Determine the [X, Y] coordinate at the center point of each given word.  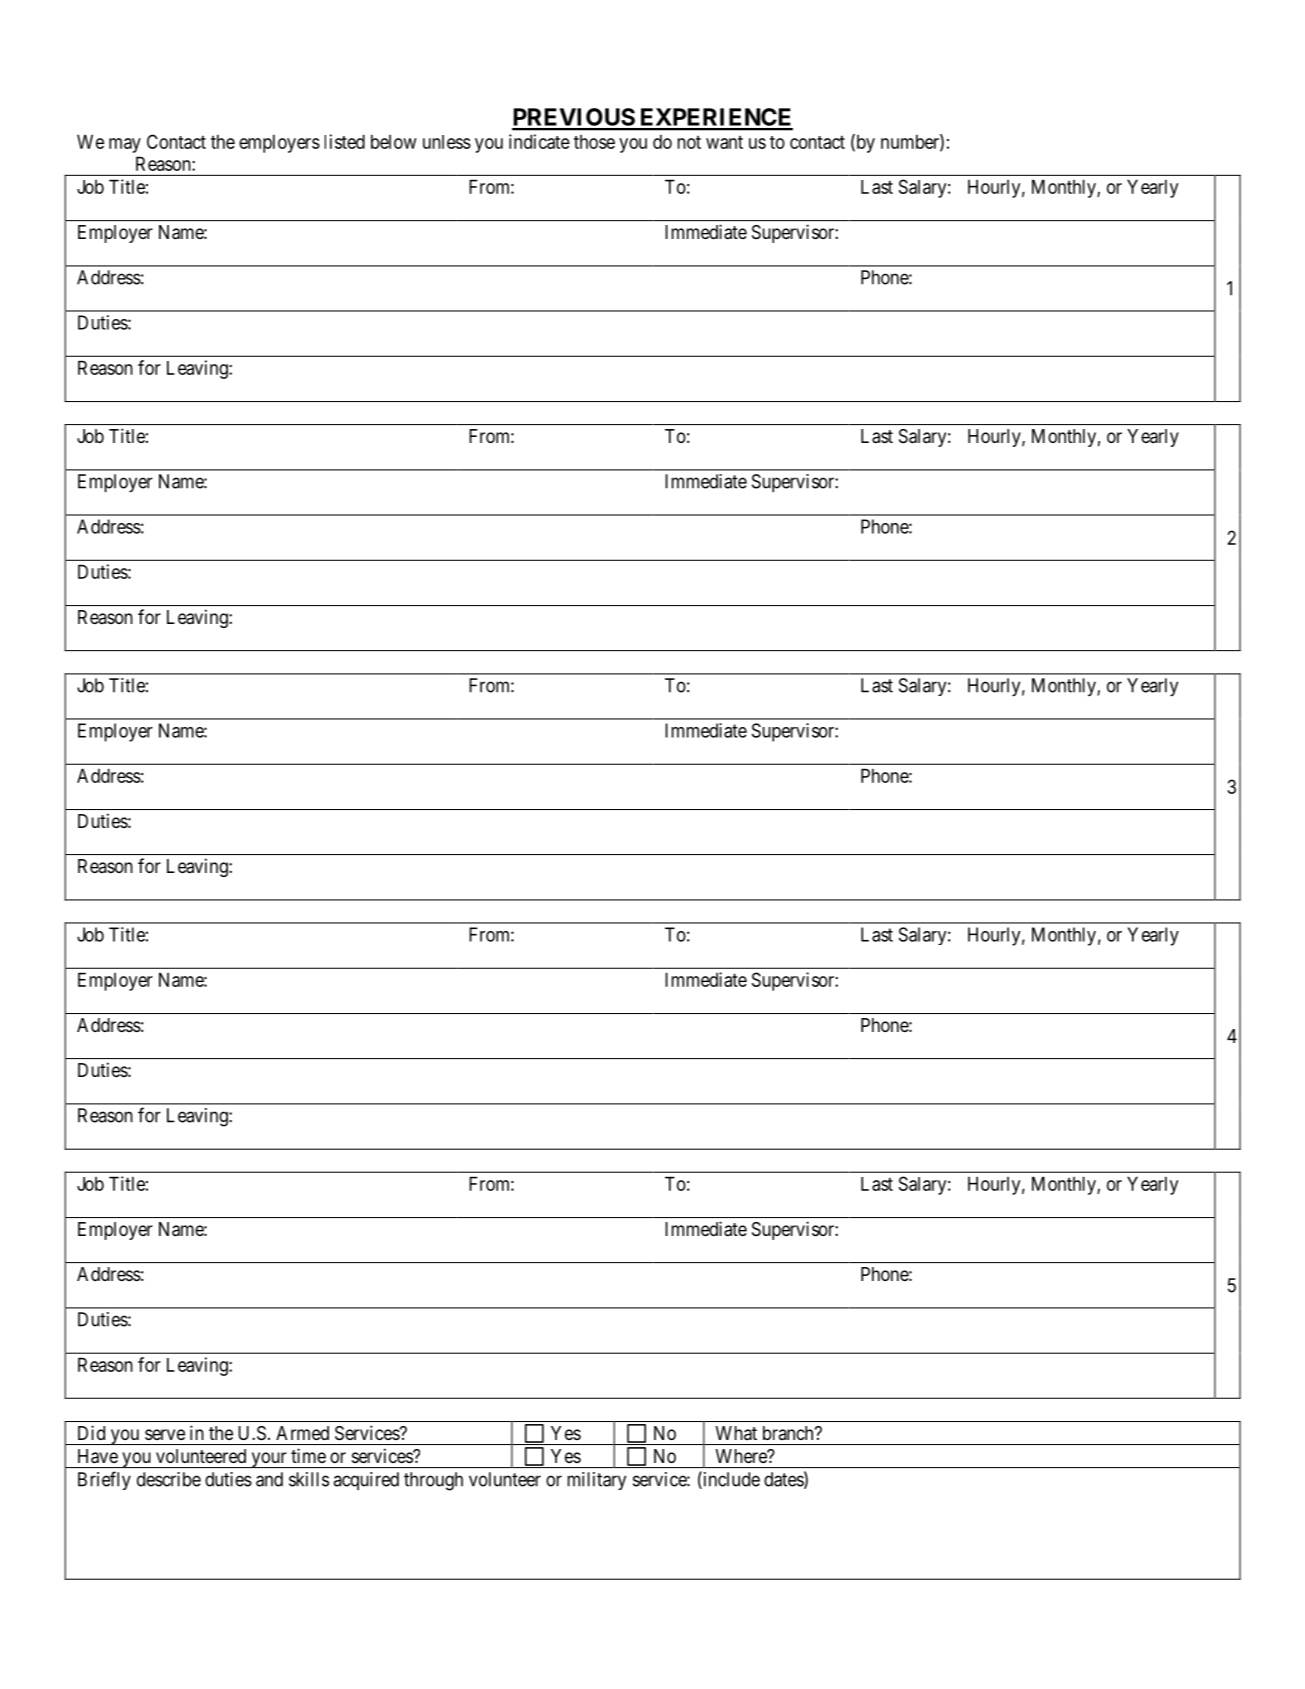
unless [447, 142]
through [433, 1481]
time [308, 1455]
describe [169, 1479]
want [724, 142]
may [125, 145]
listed [345, 141]
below [394, 142]
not [689, 142]
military [597, 1481]
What [736, 1433]
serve [165, 1434]
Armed [302, 1433]
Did [91, 1432]
